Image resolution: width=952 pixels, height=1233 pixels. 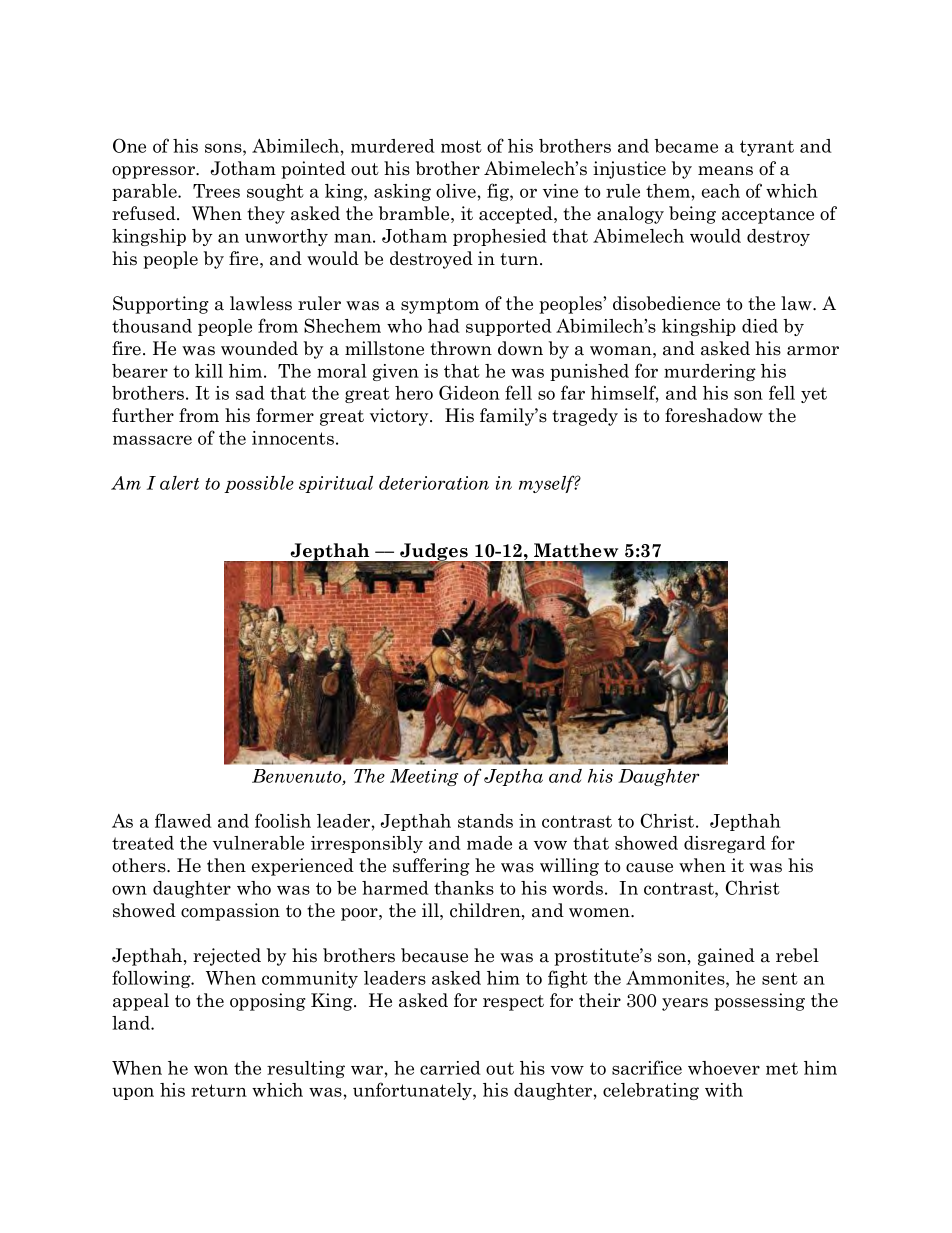 I want to click on Trees, so click(x=216, y=191).
